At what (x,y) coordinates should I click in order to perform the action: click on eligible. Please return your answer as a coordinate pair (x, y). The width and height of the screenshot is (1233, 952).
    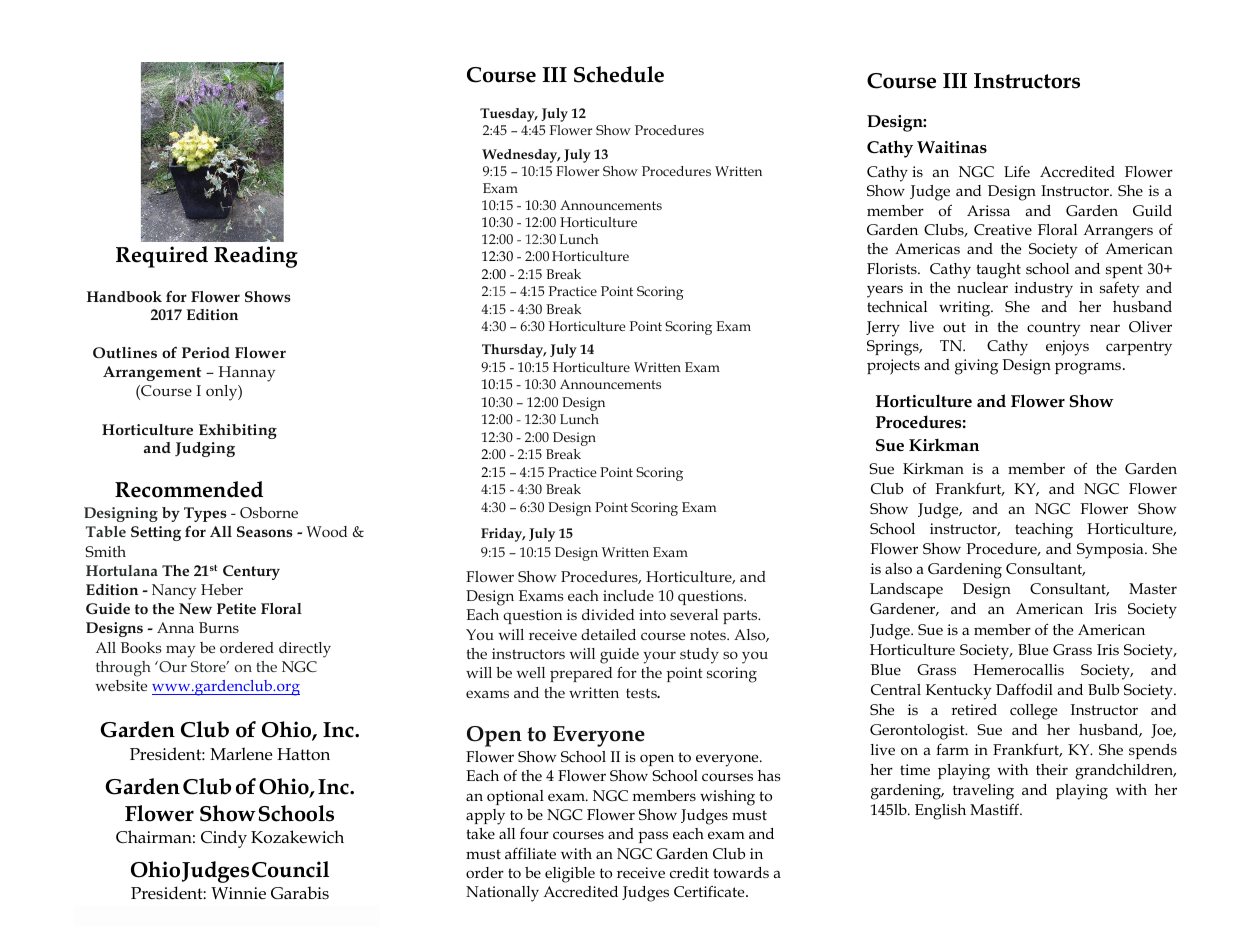
    Looking at the image, I should click on (570, 875).
